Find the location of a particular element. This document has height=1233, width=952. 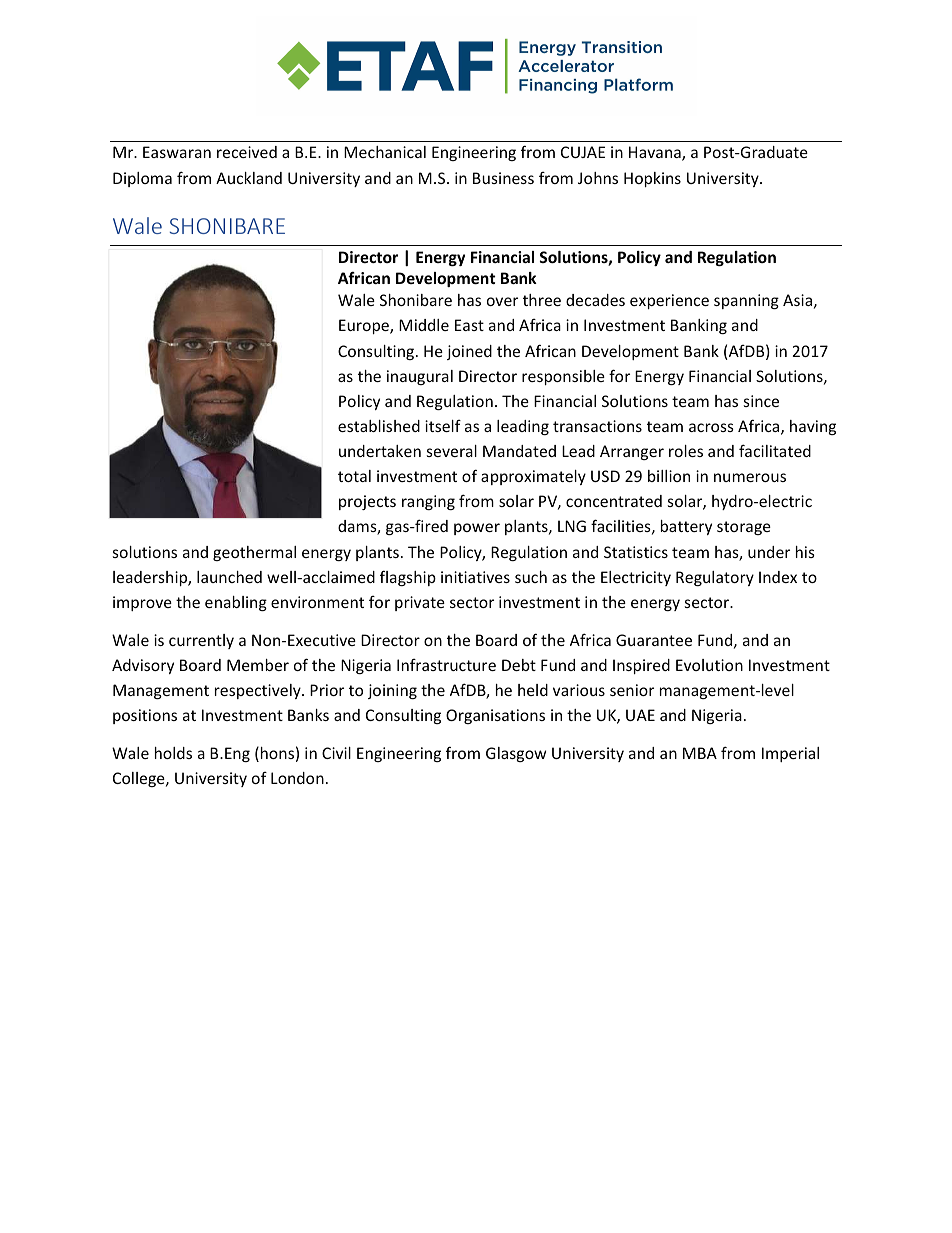

East is located at coordinates (469, 325).
